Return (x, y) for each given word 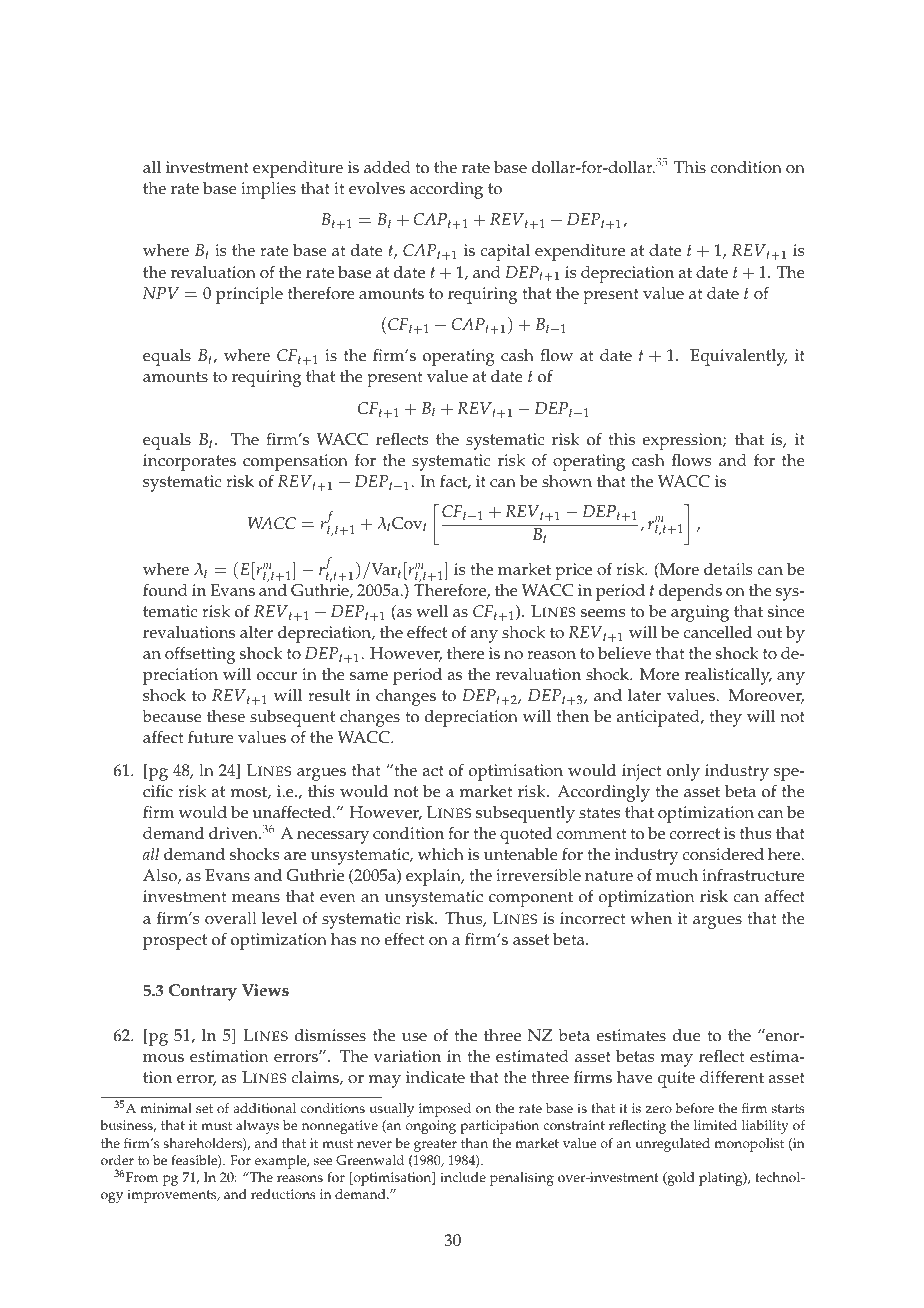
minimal (166, 1108)
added (387, 167)
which (441, 854)
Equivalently (739, 357)
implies (268, 190)
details (728, 569)
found (165, 590)
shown (567, 481)
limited (715, 1125)
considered (723, 854)
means (256, 898)
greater (435, 1145)
